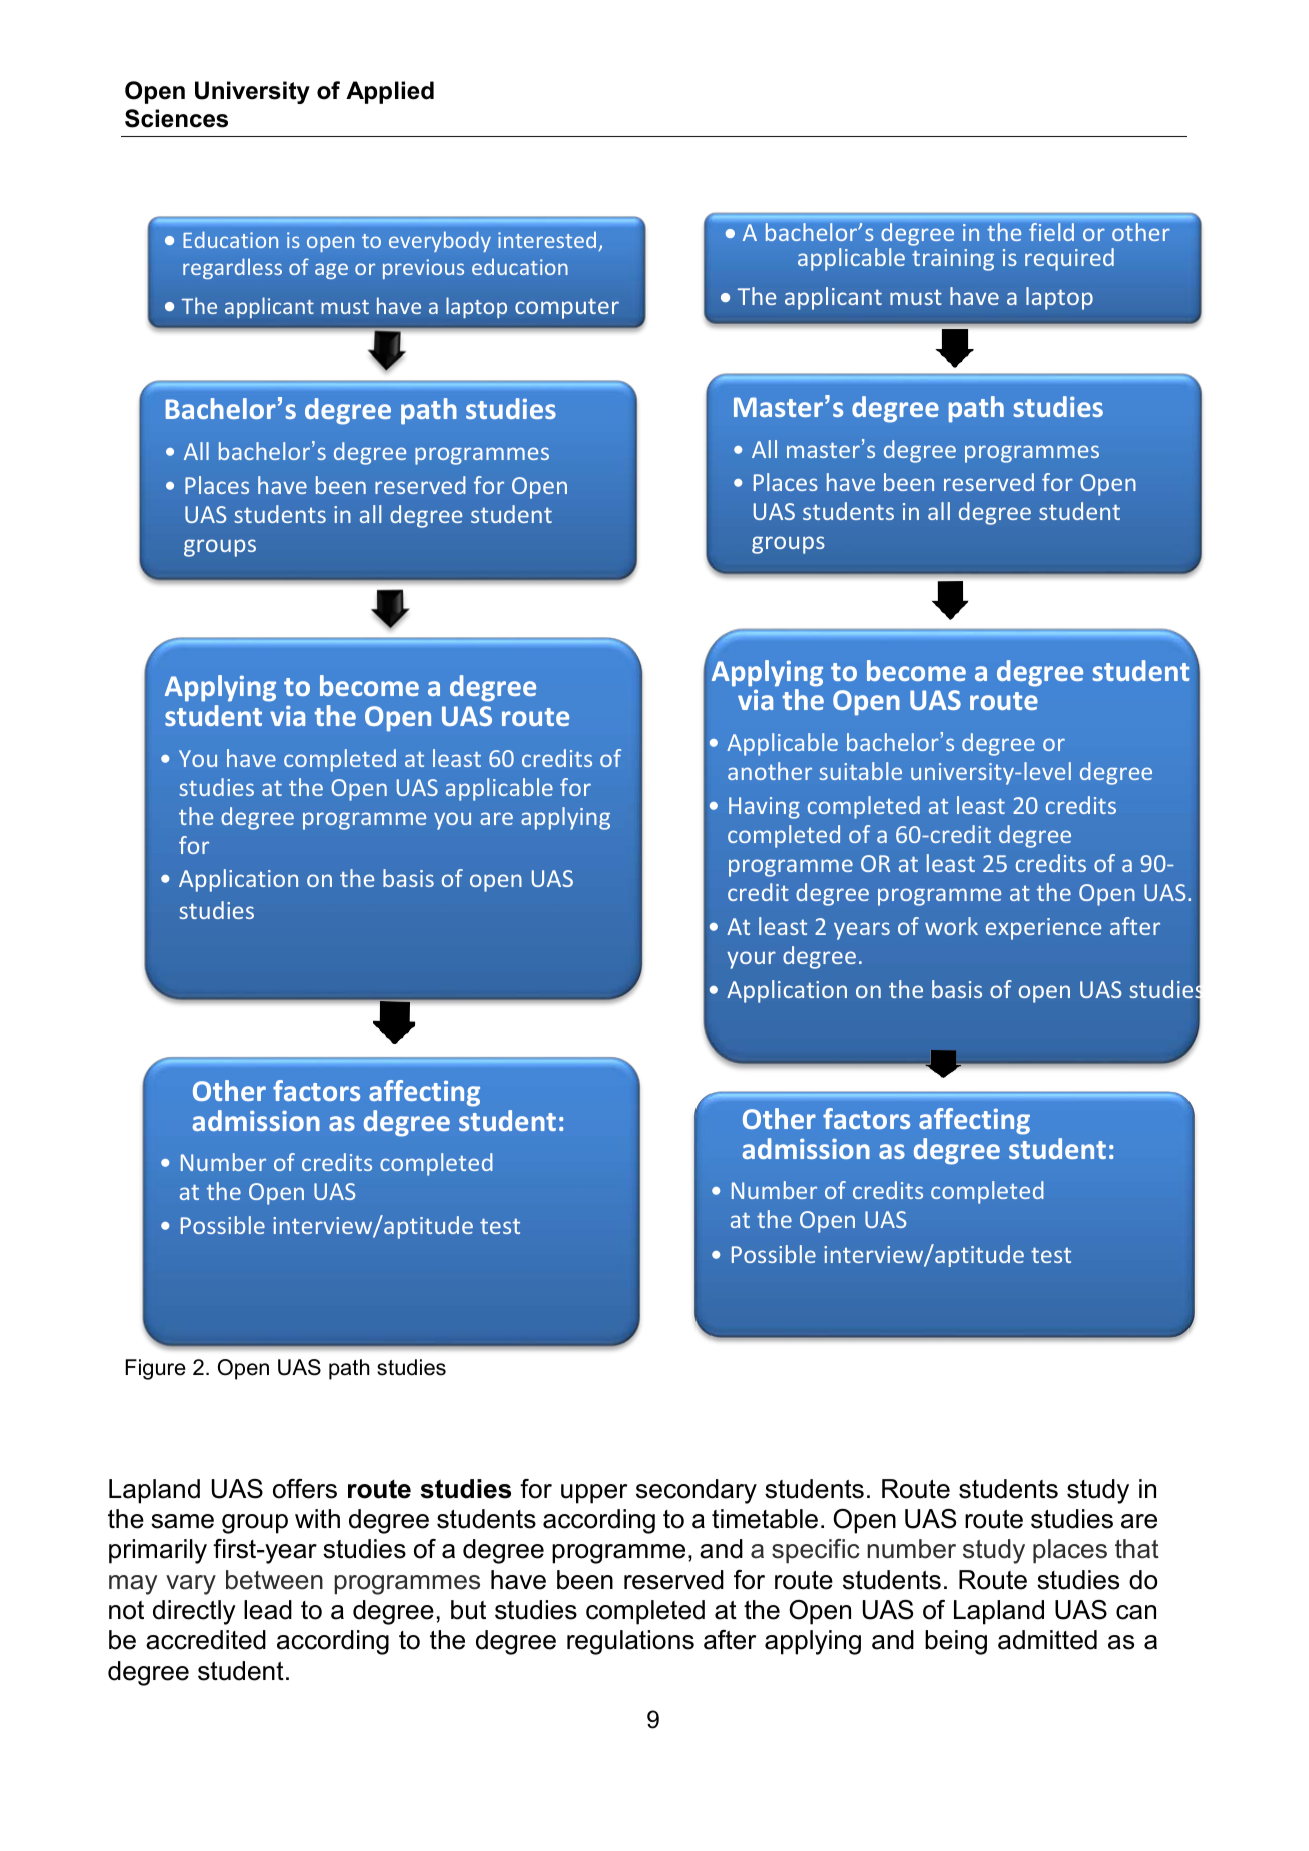  Describe the element at coordinates (155, 1369) in the document. I see `Figure` at that location.
